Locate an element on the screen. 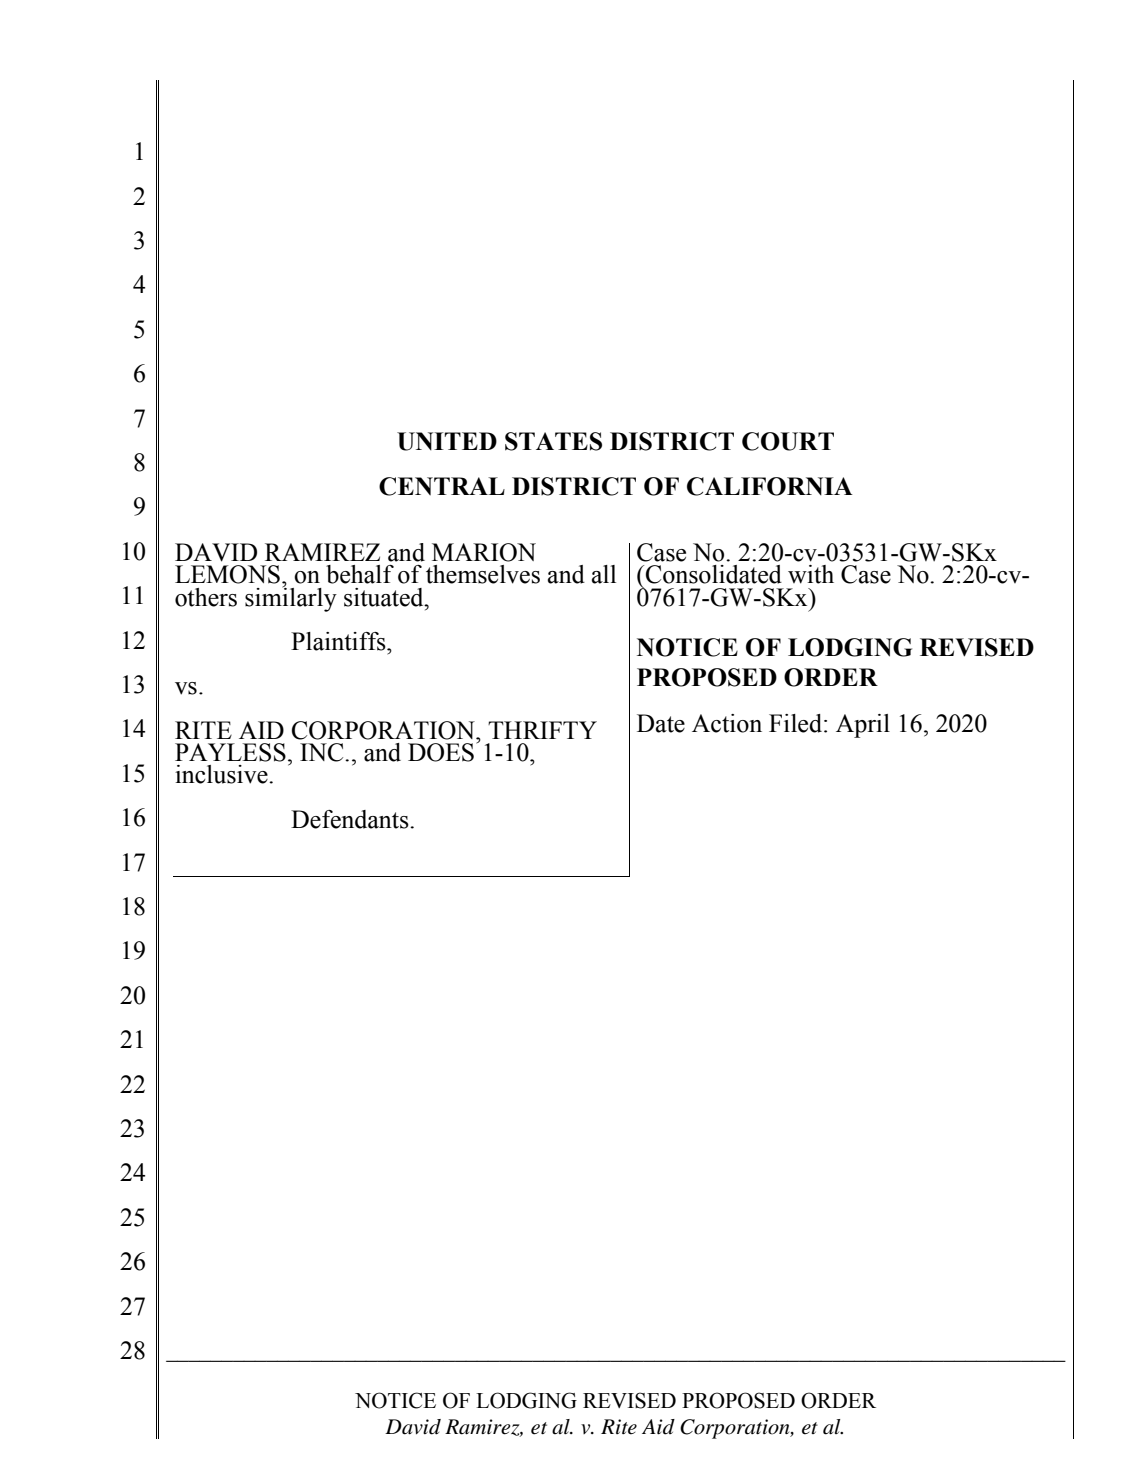 The image size is (1132, 1465). DOES is located at coordinates (441, 752).
